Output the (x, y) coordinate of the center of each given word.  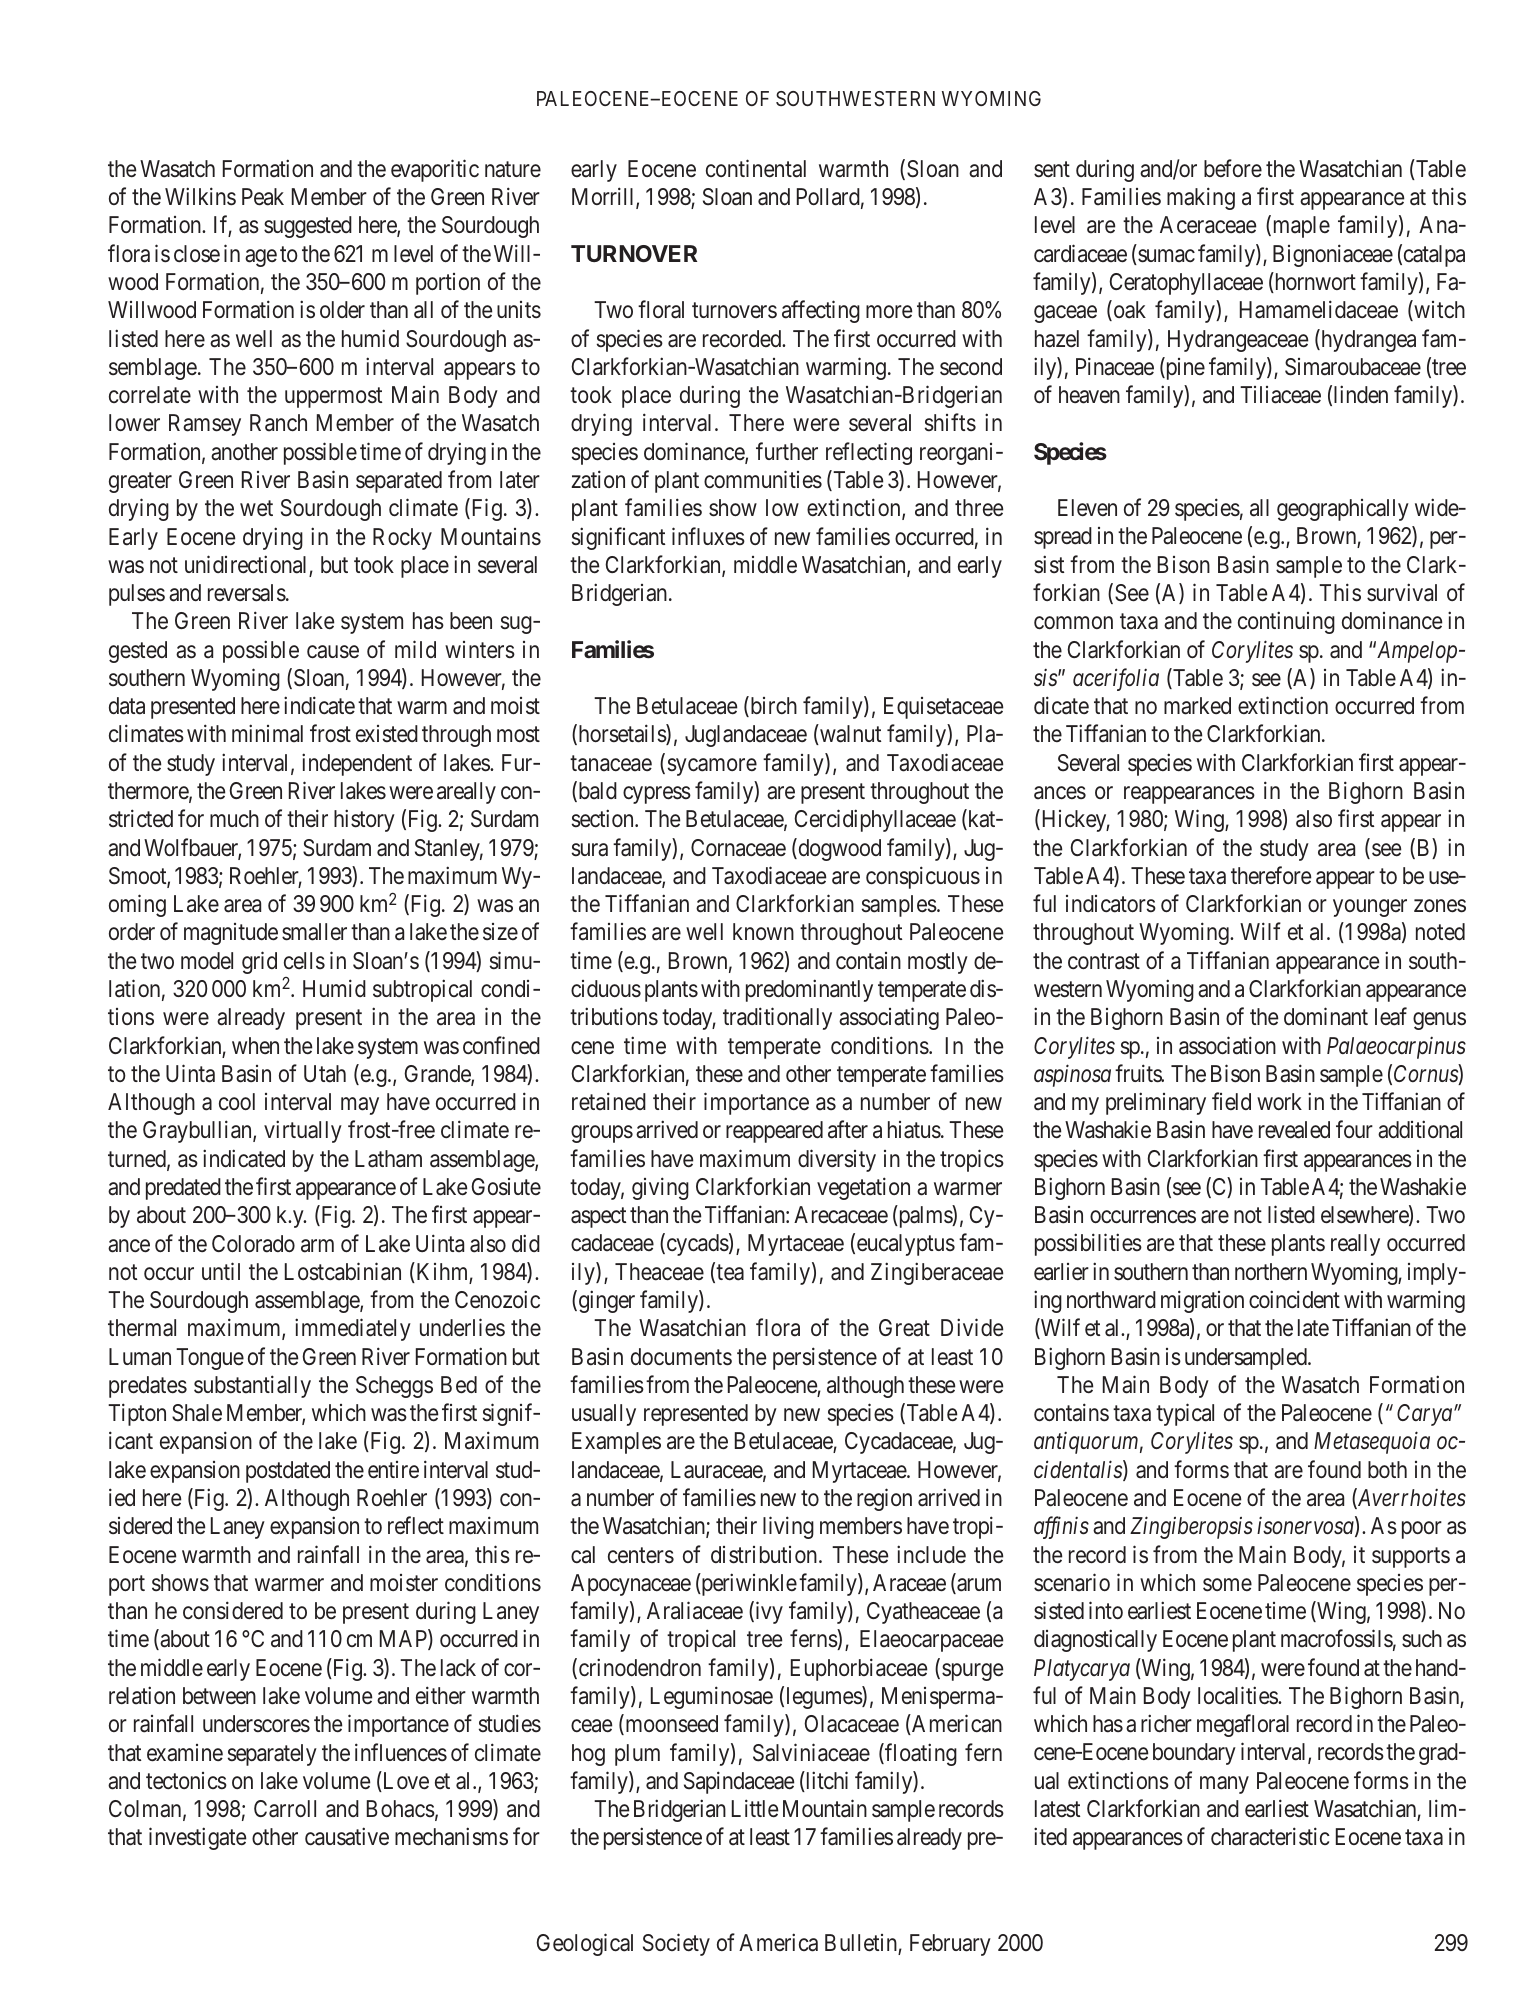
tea (730, 1272)
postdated (288, 1472)
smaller (314, 932)
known (763, 931)
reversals (247, 593)
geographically (1343, 510)
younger (1370, 908)
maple (1300, 227)
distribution (765, 1555)
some (1227, 1585)
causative (347, 1837)
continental (756, 168)
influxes (708, 536)
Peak (263, 197)
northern (1271, 1271)
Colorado (253, 1244)
